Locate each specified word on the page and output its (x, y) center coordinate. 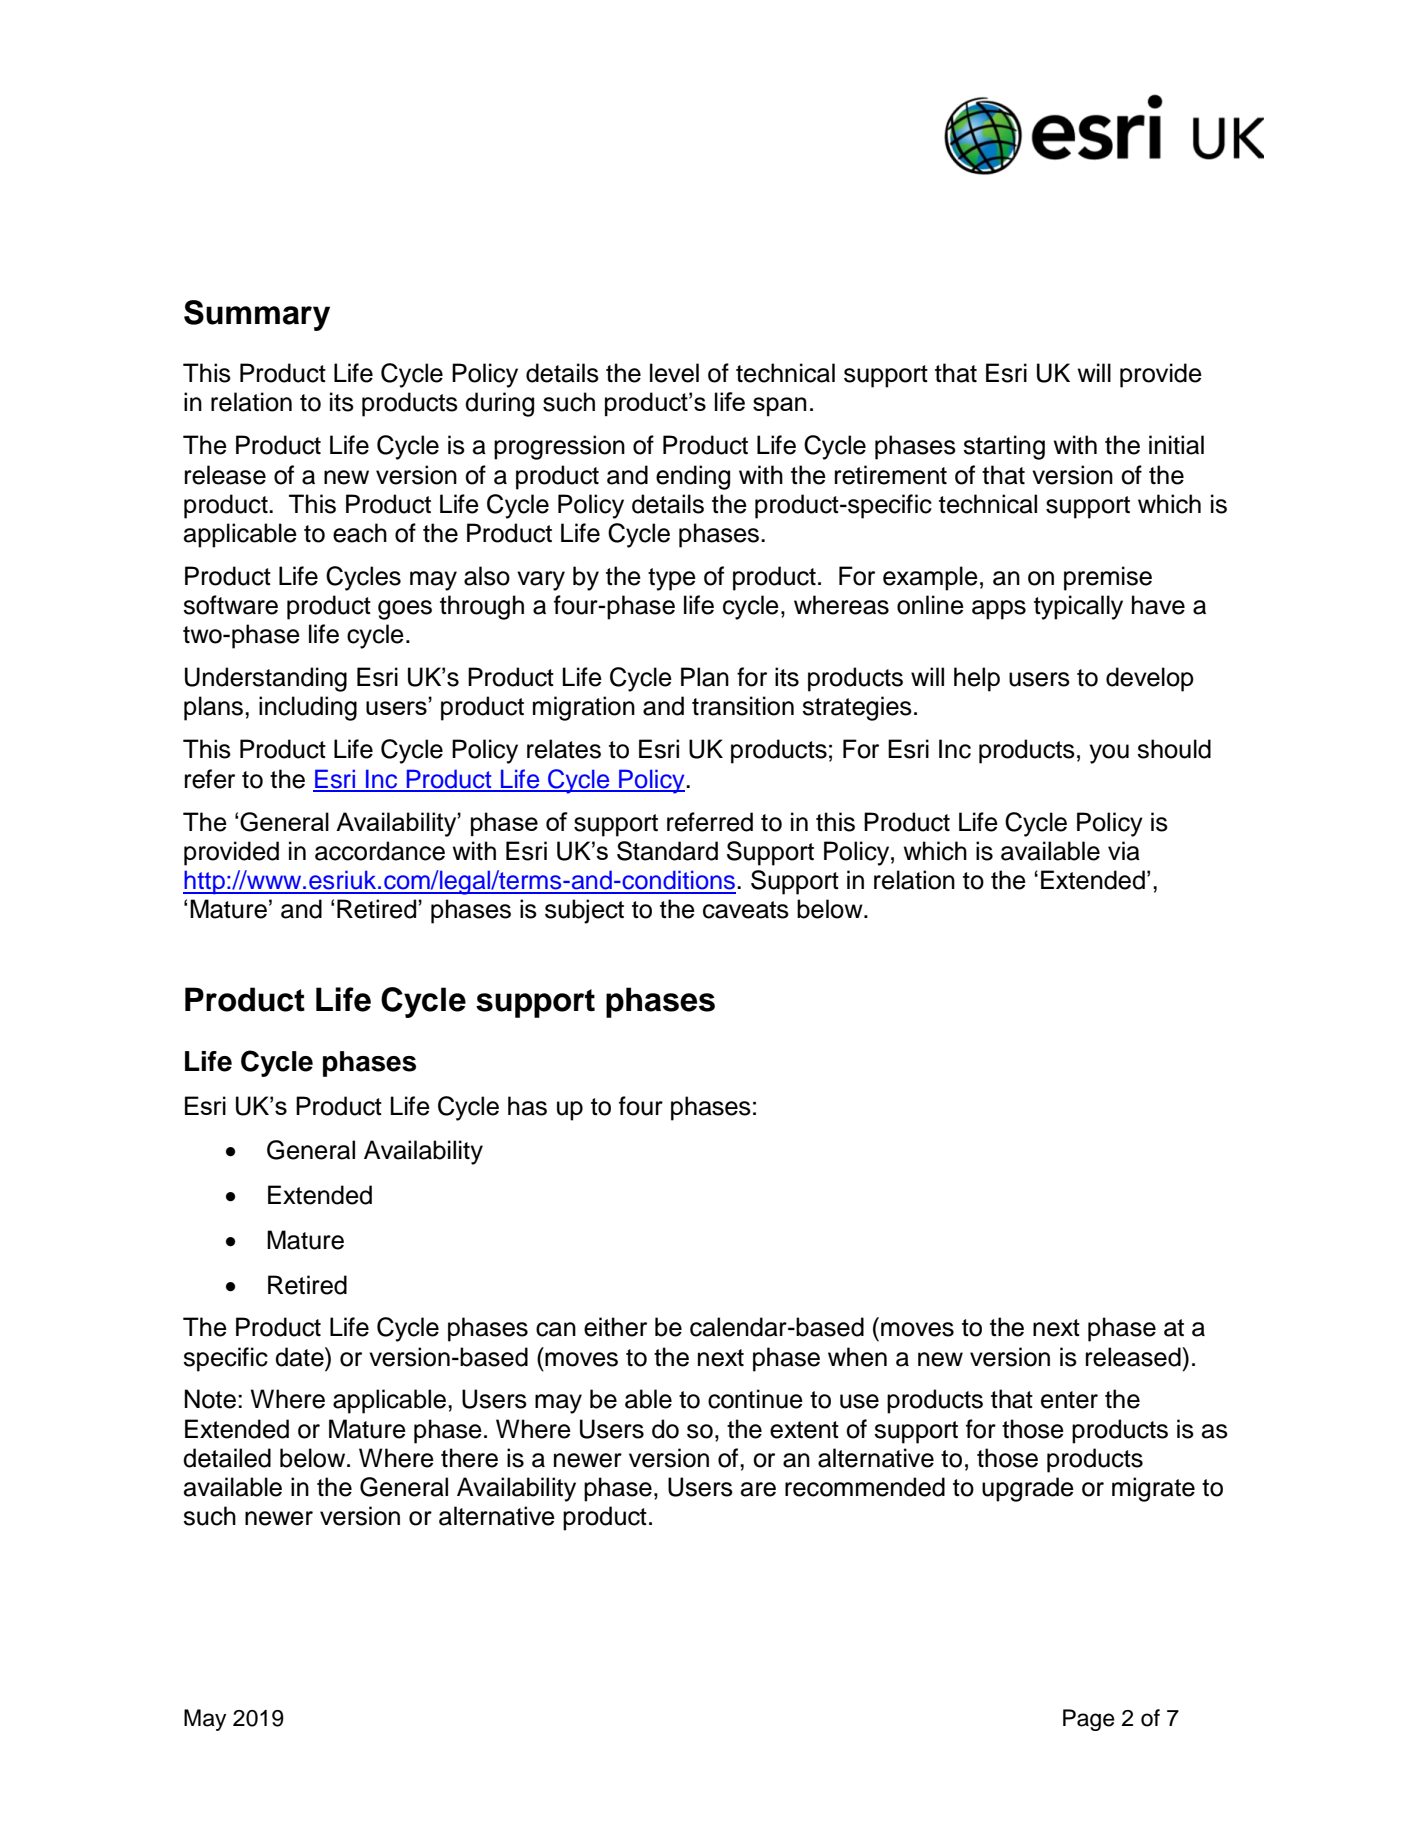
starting (1004, 447)
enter (1069, 1400)
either (615, 1327)
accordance (380, 851)
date (300, 1357)
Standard (667, 851)
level (674, 373)
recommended (865, 1487)
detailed (227, 1458)
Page (1089, 1720)
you (1109, 754)
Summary (257, 315)
